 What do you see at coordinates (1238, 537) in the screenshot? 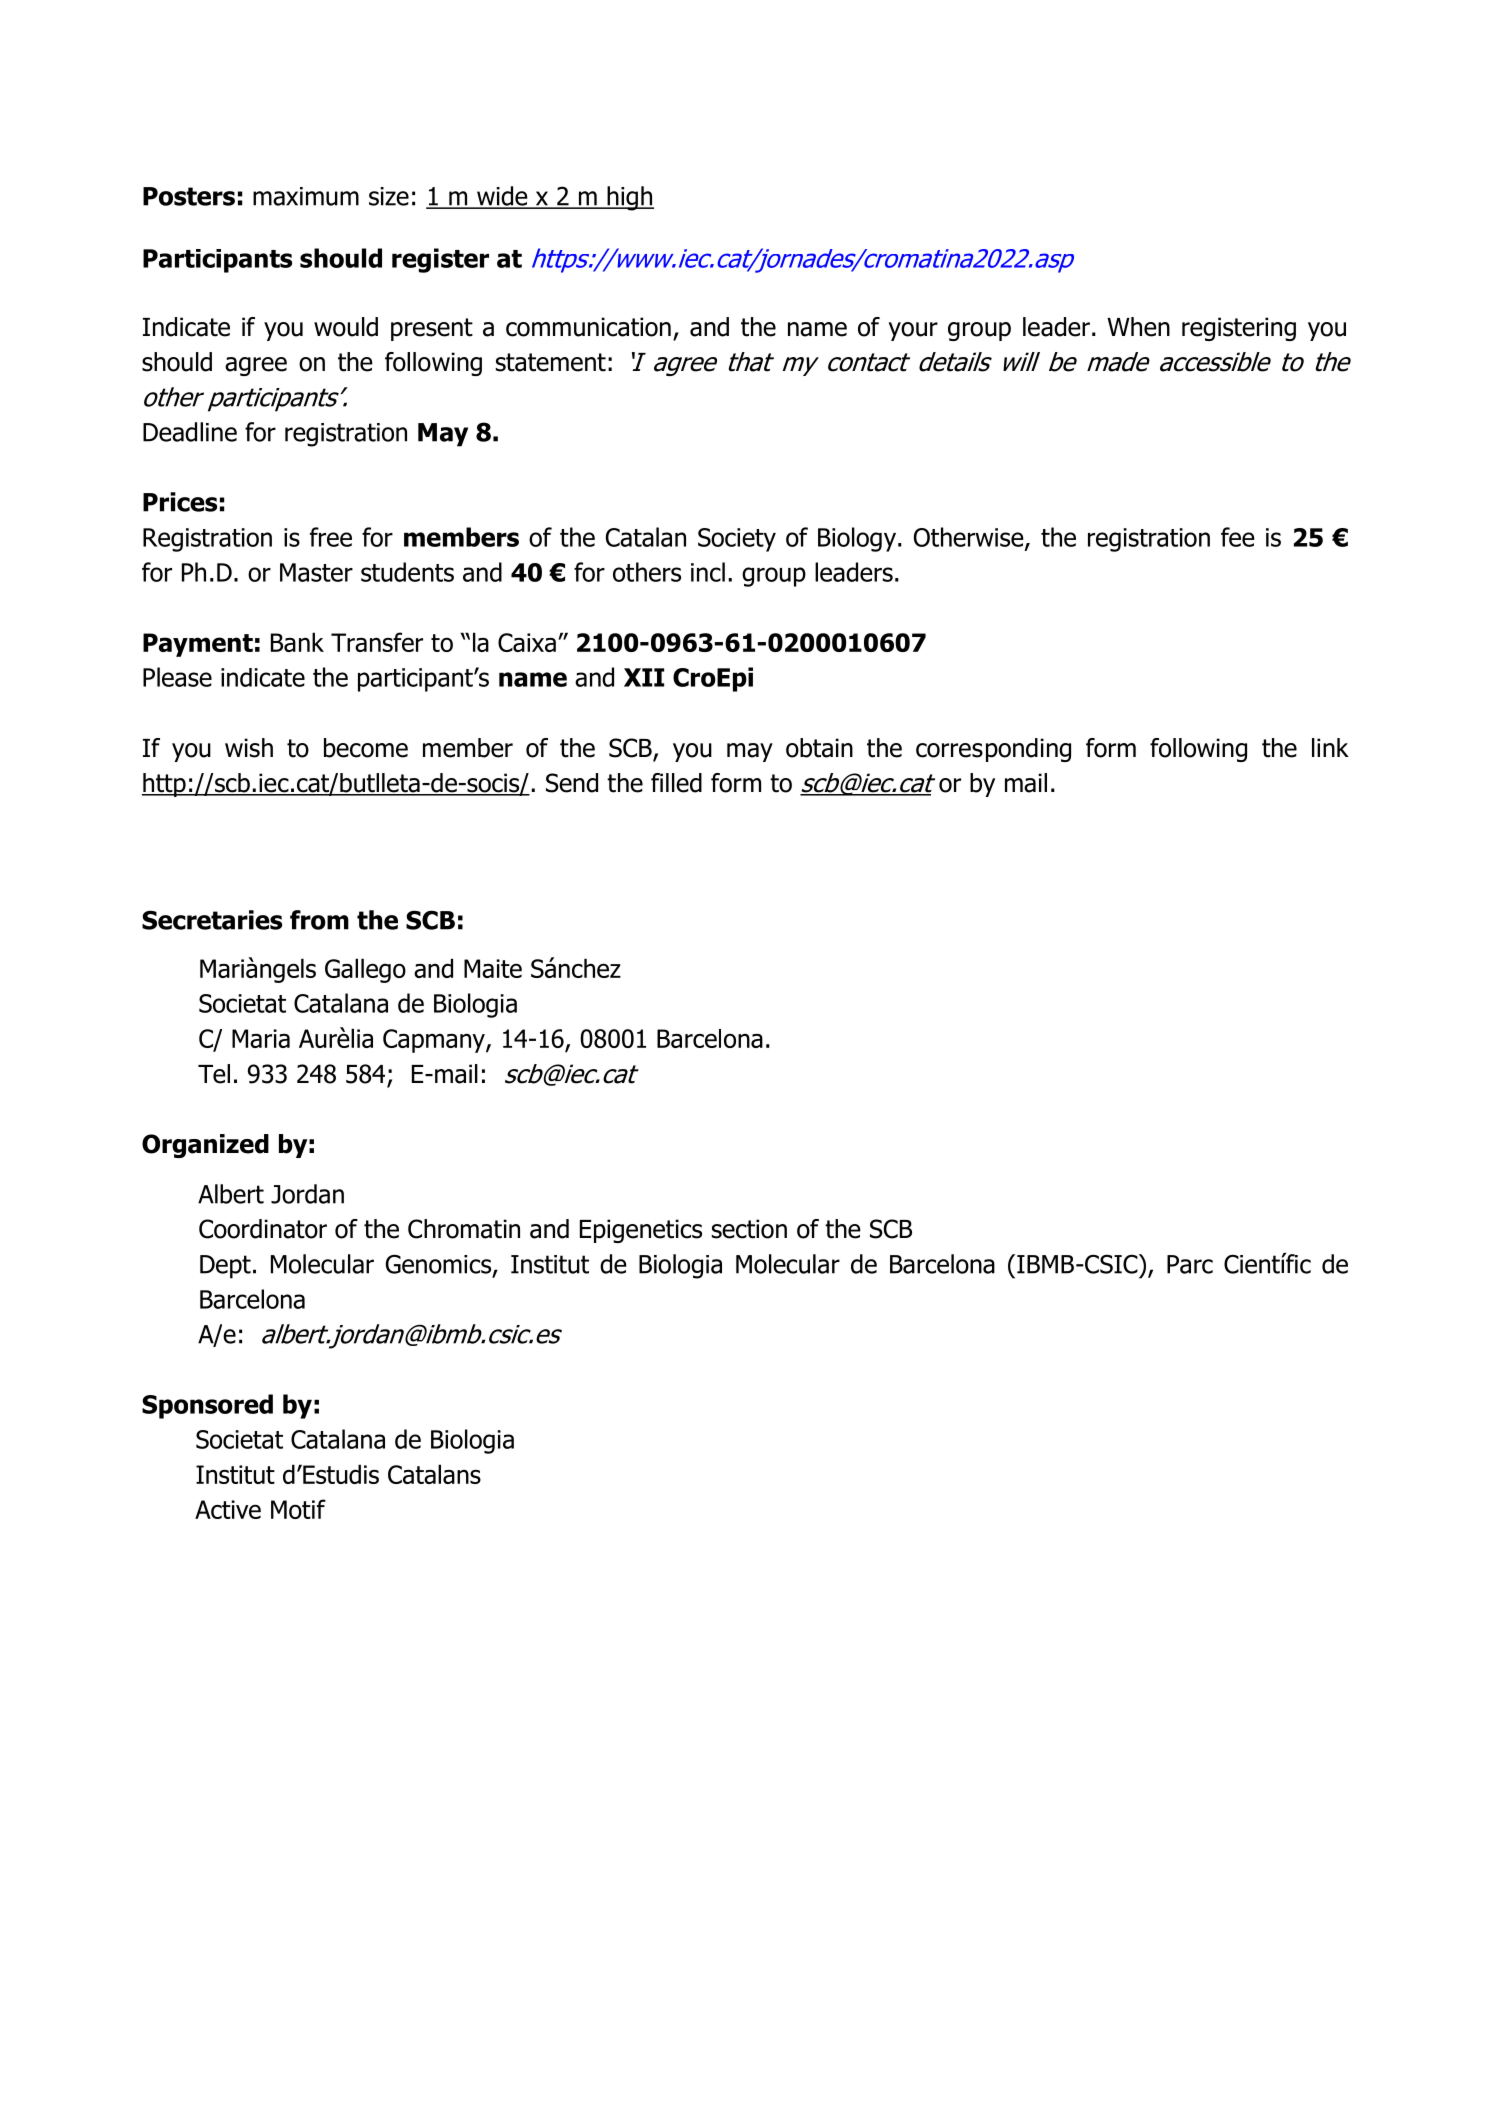
I see `fee` at bounding box center [1238, 537].
